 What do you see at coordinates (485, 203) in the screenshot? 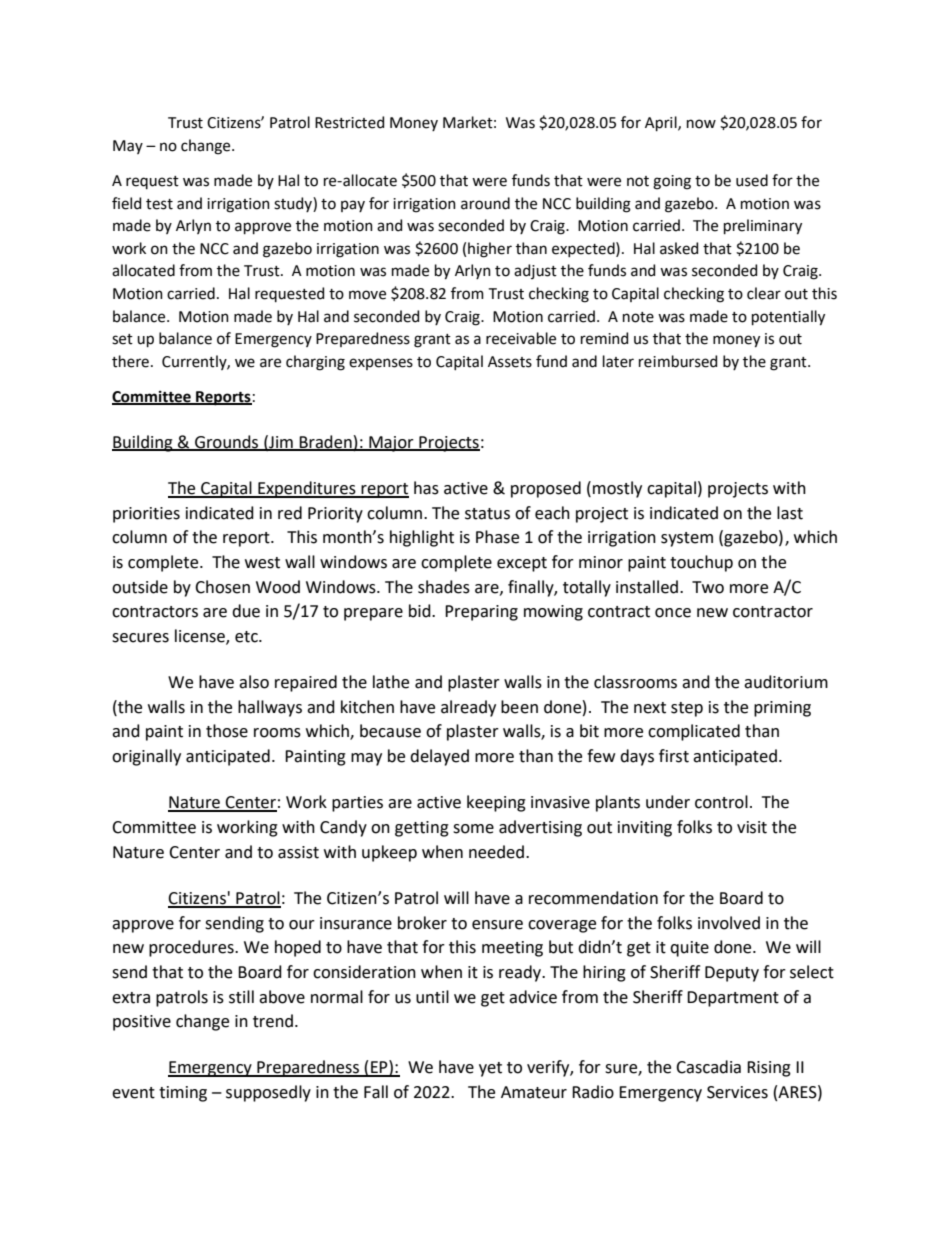
I see `around` at bounding box center [485, 203].
